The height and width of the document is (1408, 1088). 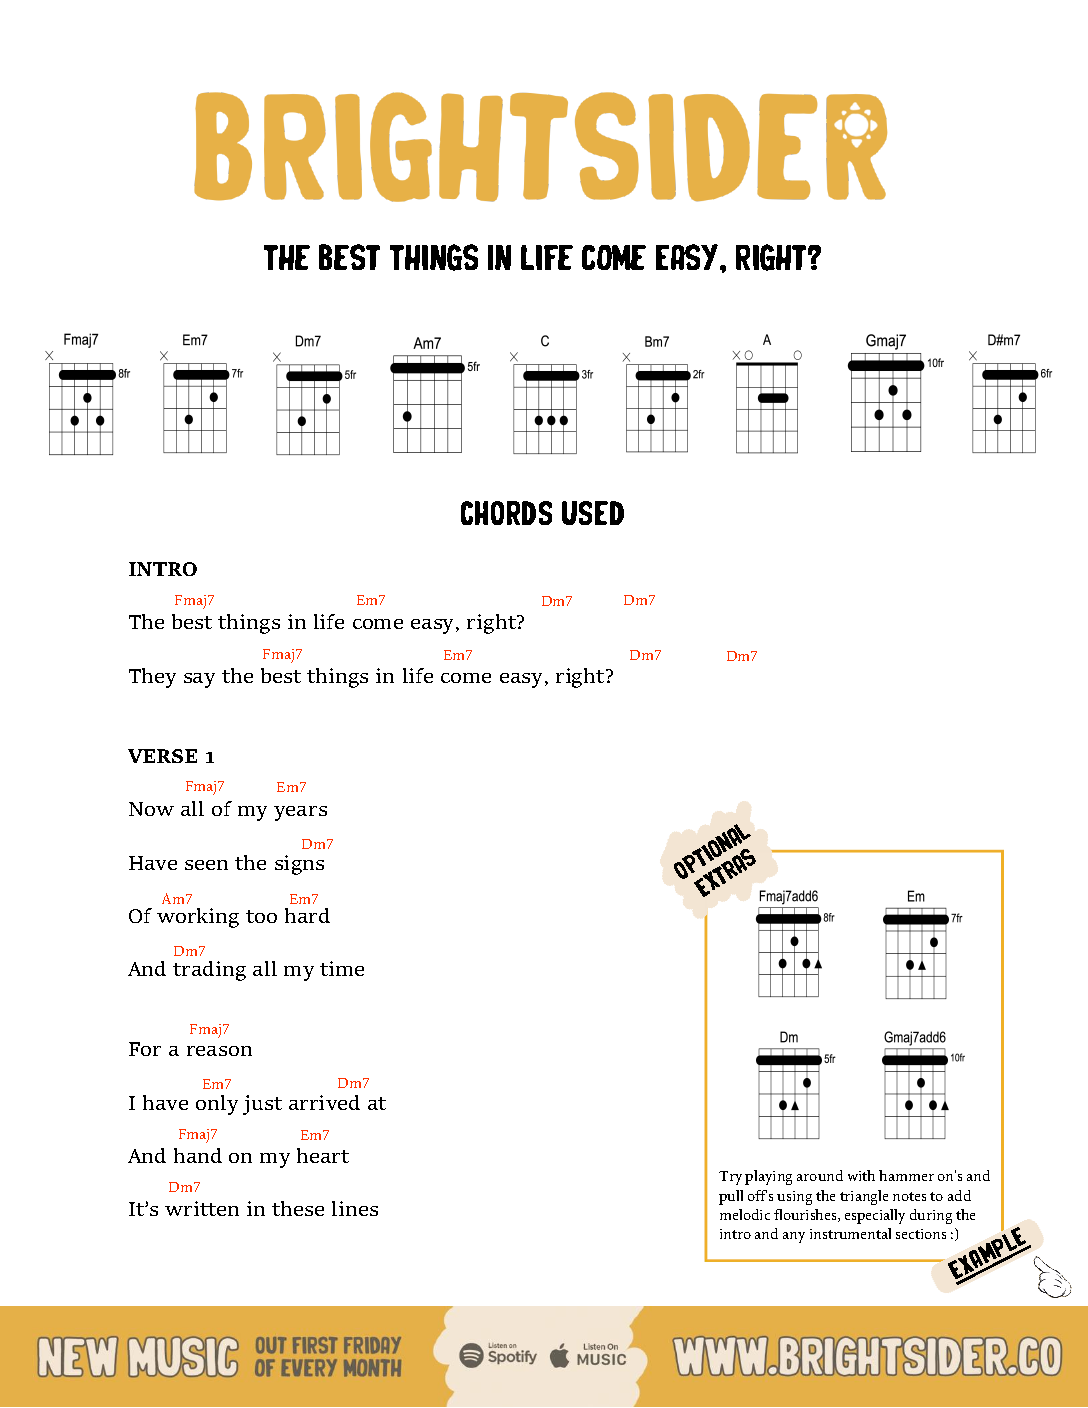 What do you see at coordinates (299, 865) in the document?
I see `signs` at bounding box center [299, 865].
